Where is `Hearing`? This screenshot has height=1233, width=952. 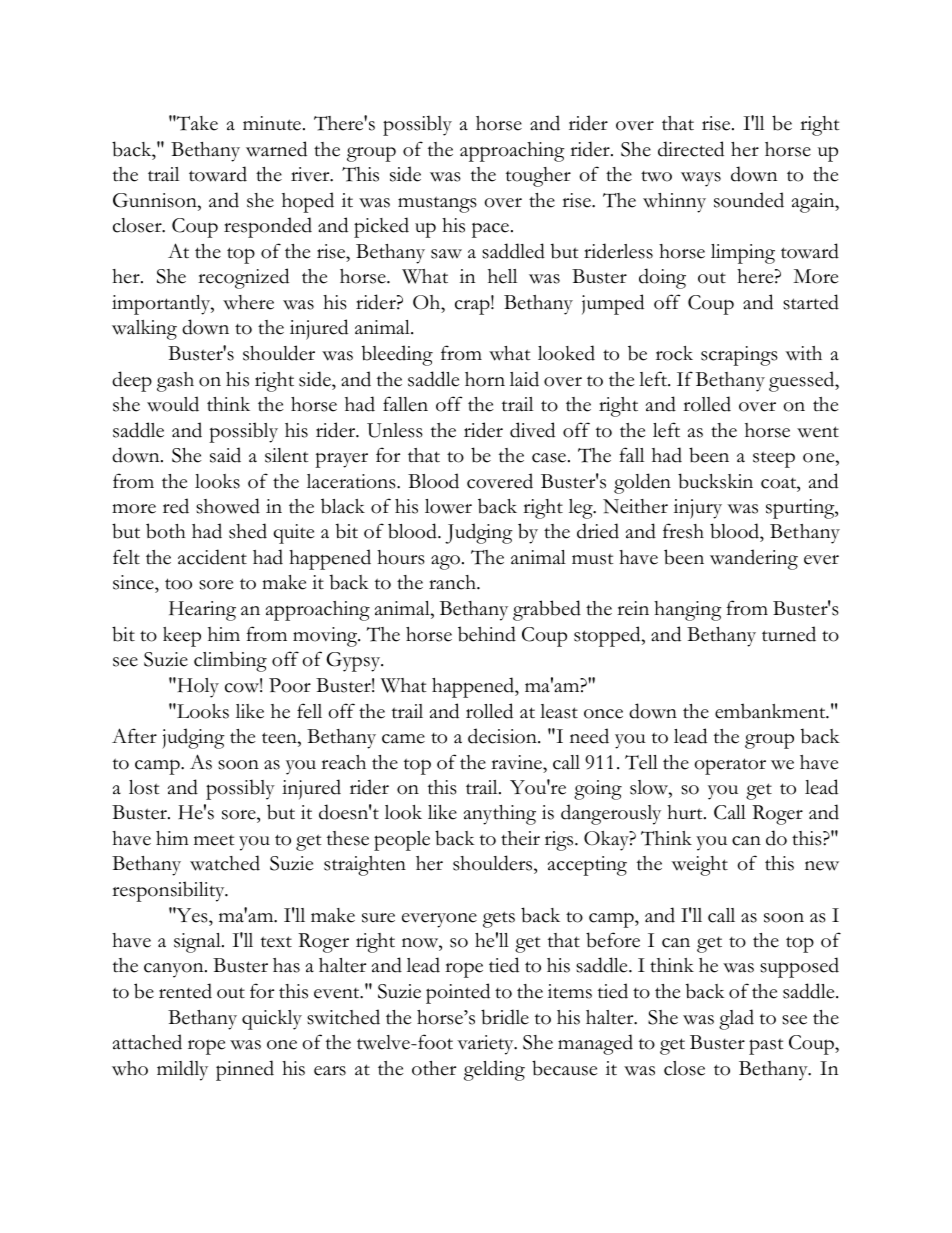 Hearing is located at coordinates (202, 611).
